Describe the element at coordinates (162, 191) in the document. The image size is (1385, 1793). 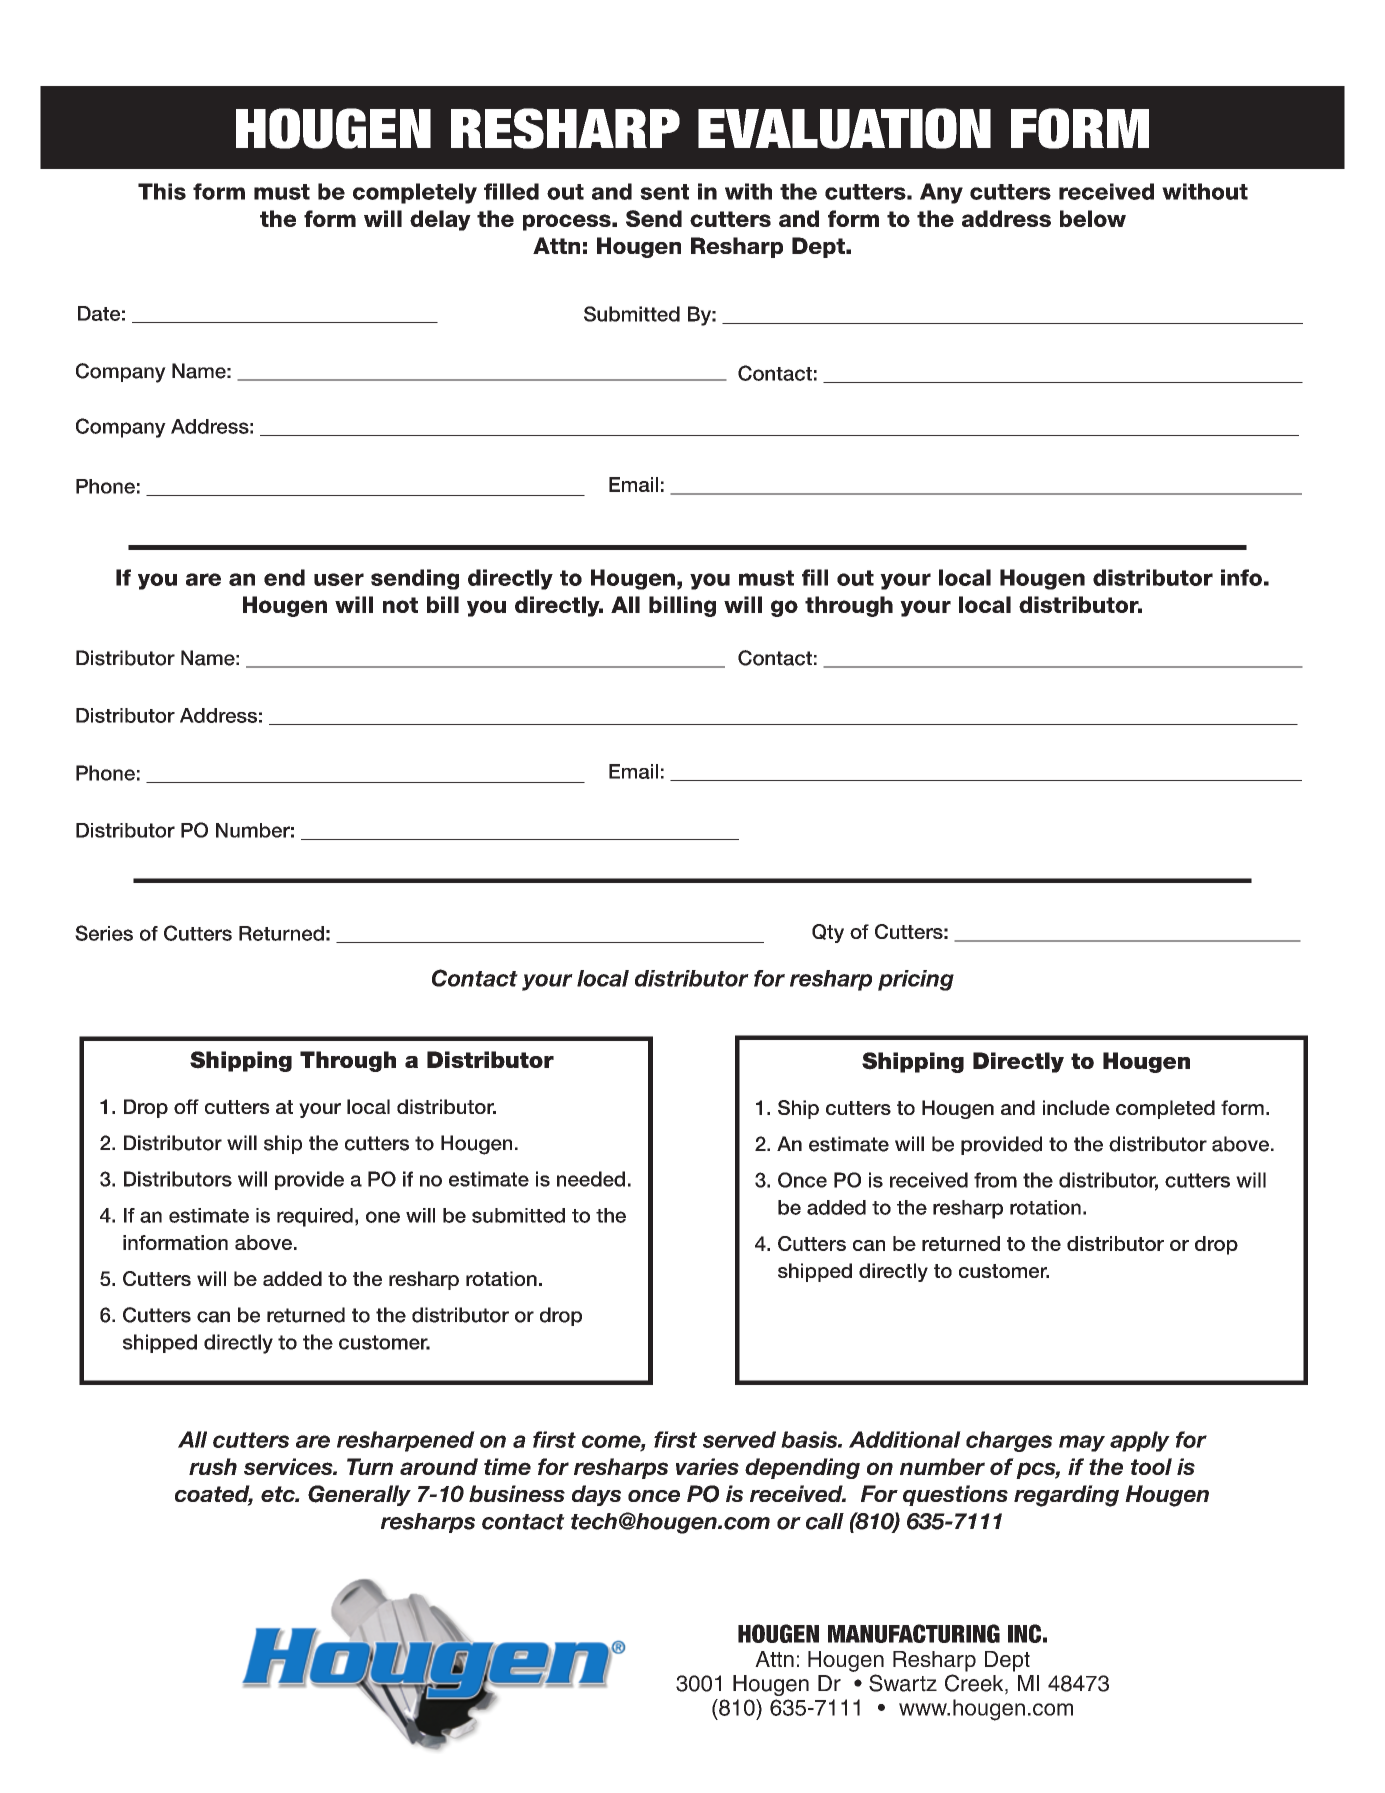
I see `This` at that location.
